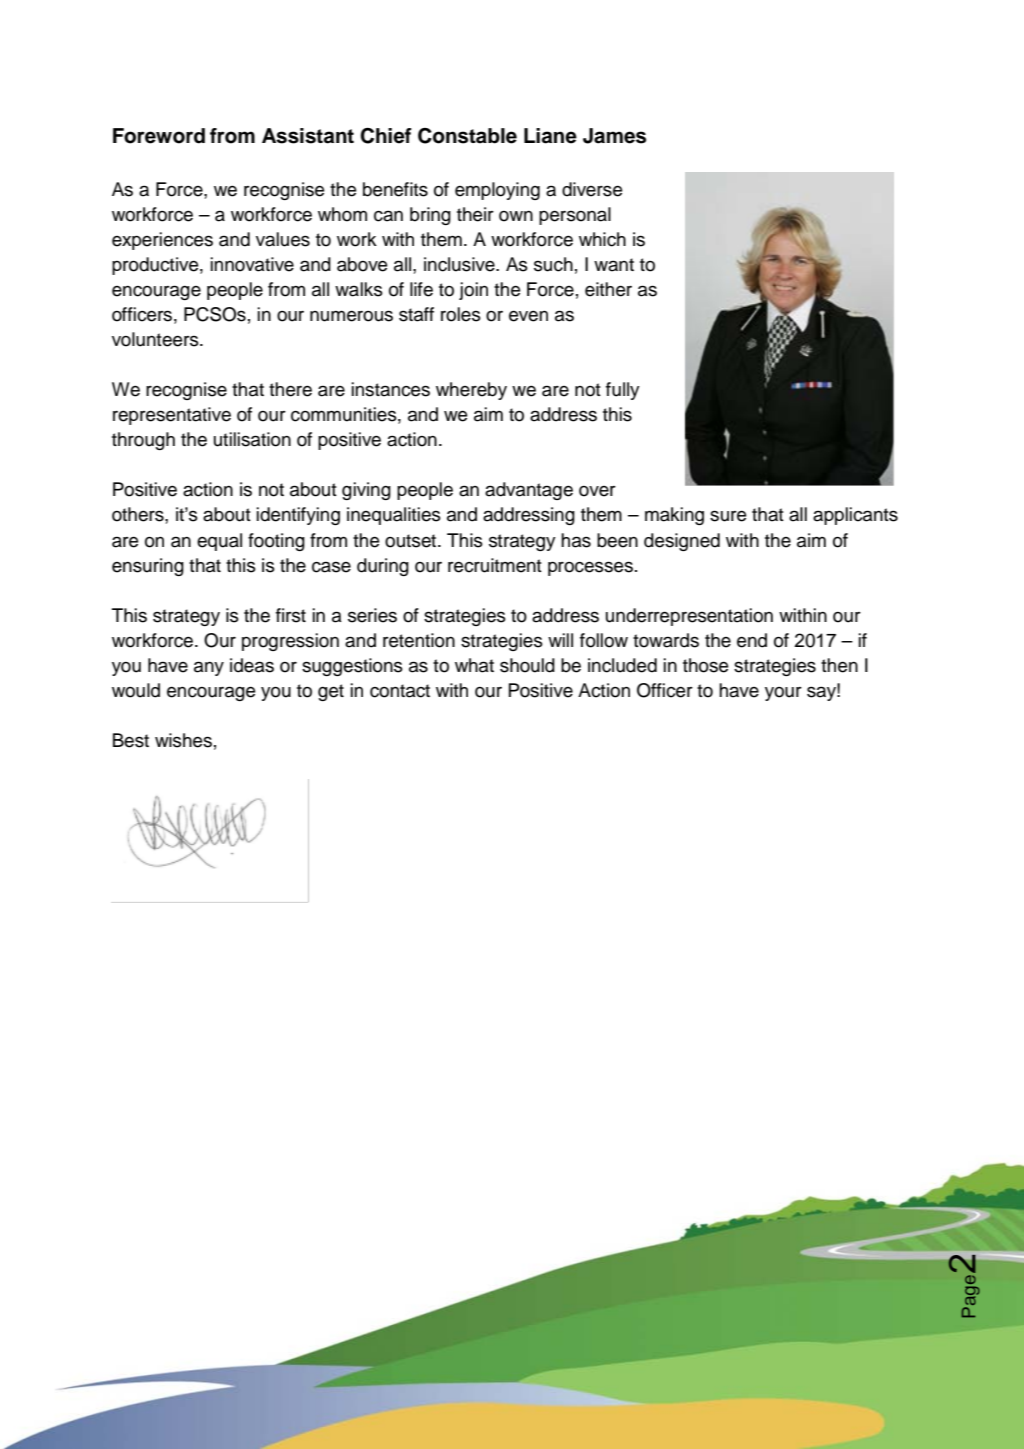 Image resolution: width=1024 pixels, height=1449 pixels. What do you see at coordinates (495, 565) in the screenshot?
I see `recruitment` at bounding box center [495, 565].
